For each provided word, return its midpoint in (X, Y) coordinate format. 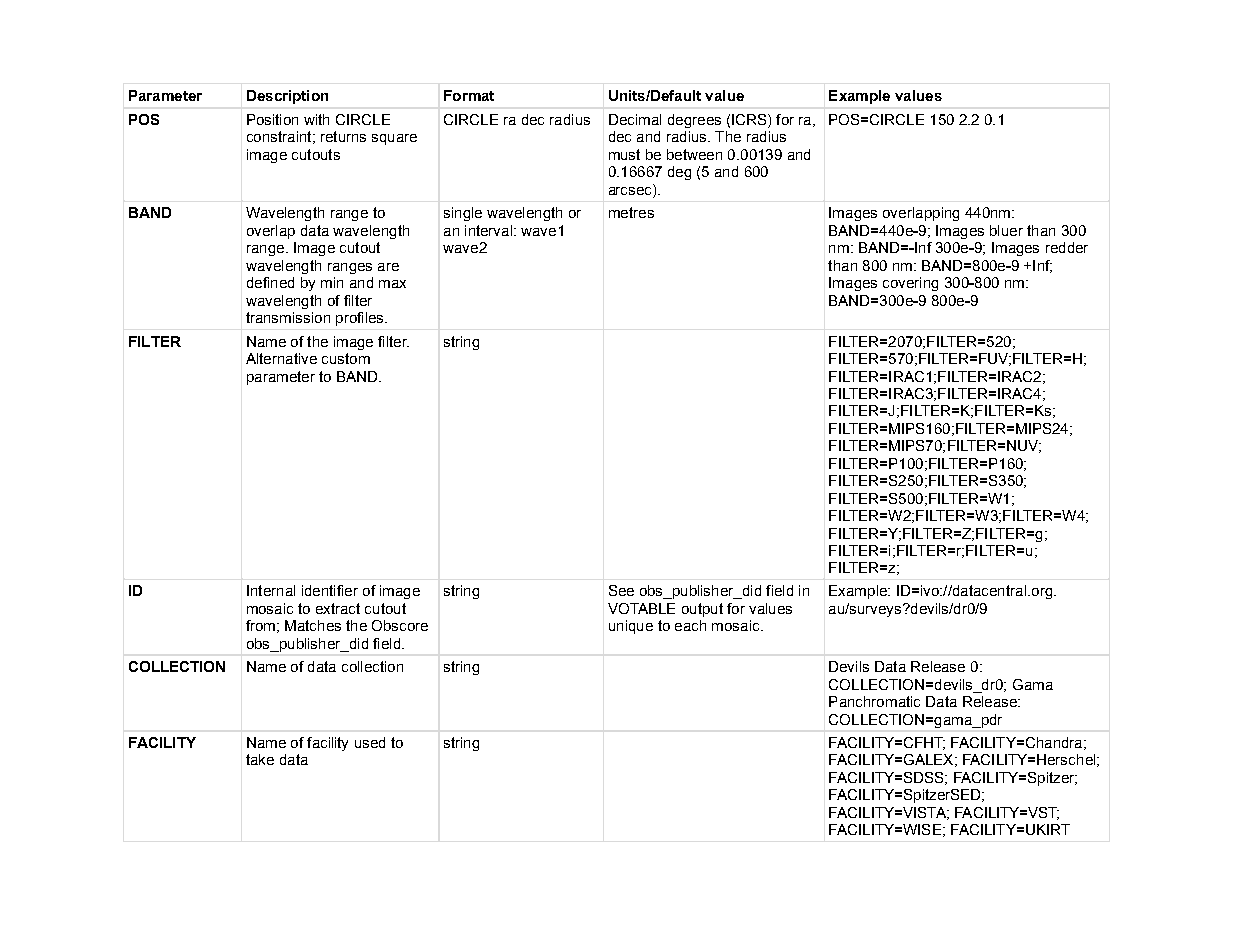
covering (910, 284)
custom (346, 358)
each (690, 625)
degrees (694, 121)
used (370, 742)
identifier (330, 590)
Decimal (635, 119)
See (621, 590)
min (332, 282)
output (702, 610)
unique (631, 627)
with (316, 119)
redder (1067, 247)
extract (338, 608)
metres (631, 212)
